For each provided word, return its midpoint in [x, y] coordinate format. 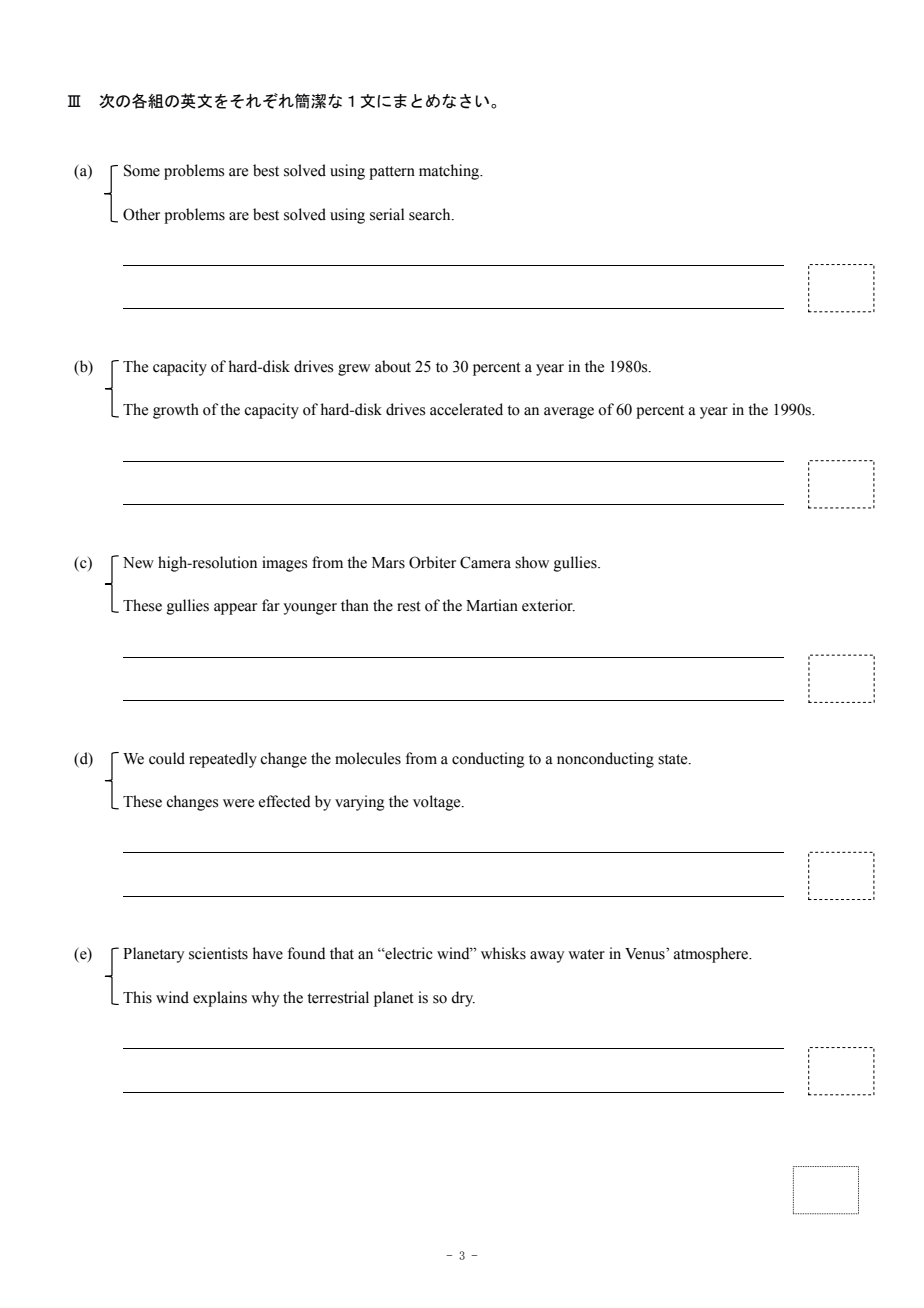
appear [235, 609]
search [431, 214]
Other [141, 214]
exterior [548, 605]
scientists [218, 953]
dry [463, 999]
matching [450, 172]
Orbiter [432, 562]
